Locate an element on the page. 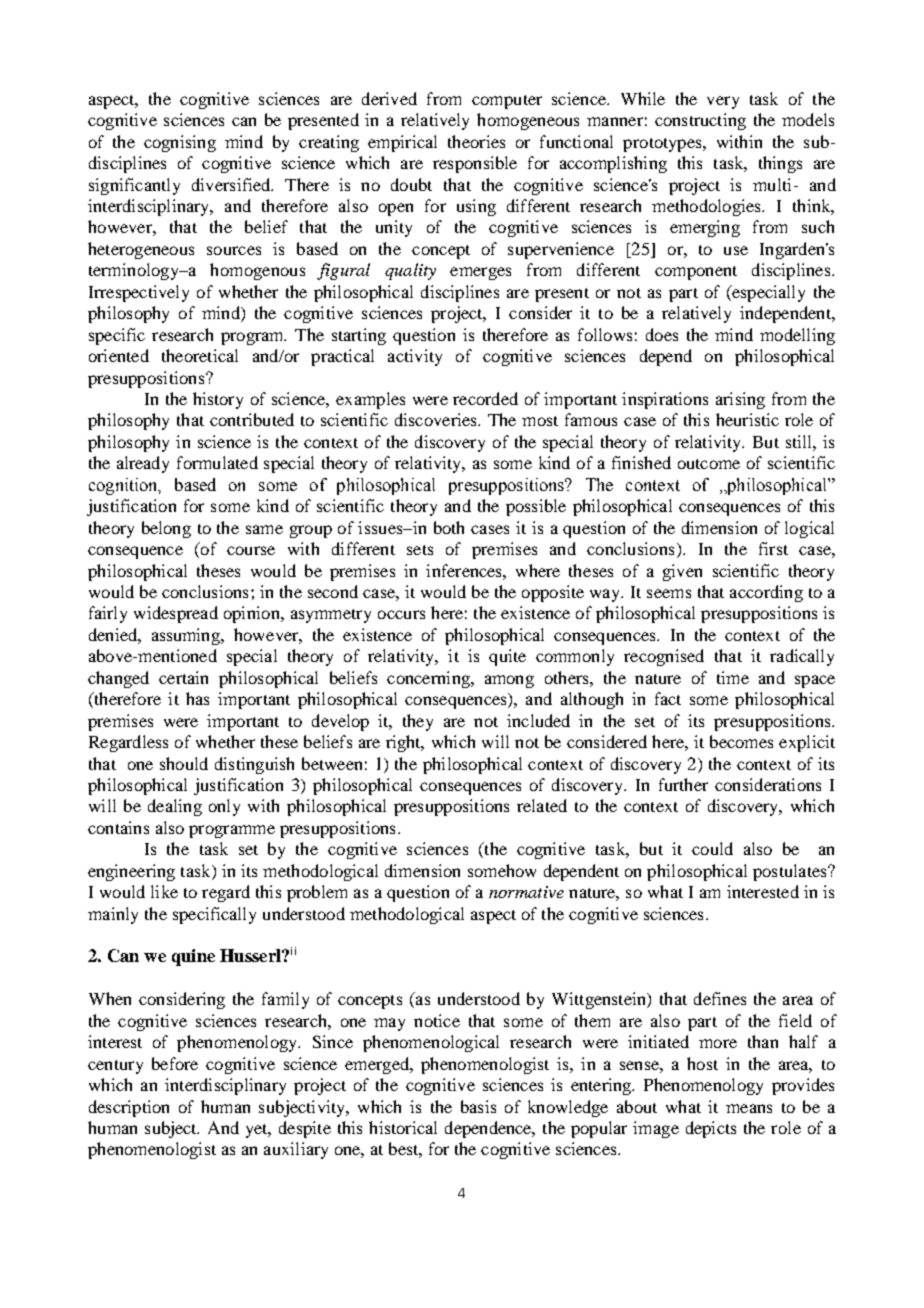 The width and height of the image is (924, 1308). description is located at coordinates (129, 1108).
